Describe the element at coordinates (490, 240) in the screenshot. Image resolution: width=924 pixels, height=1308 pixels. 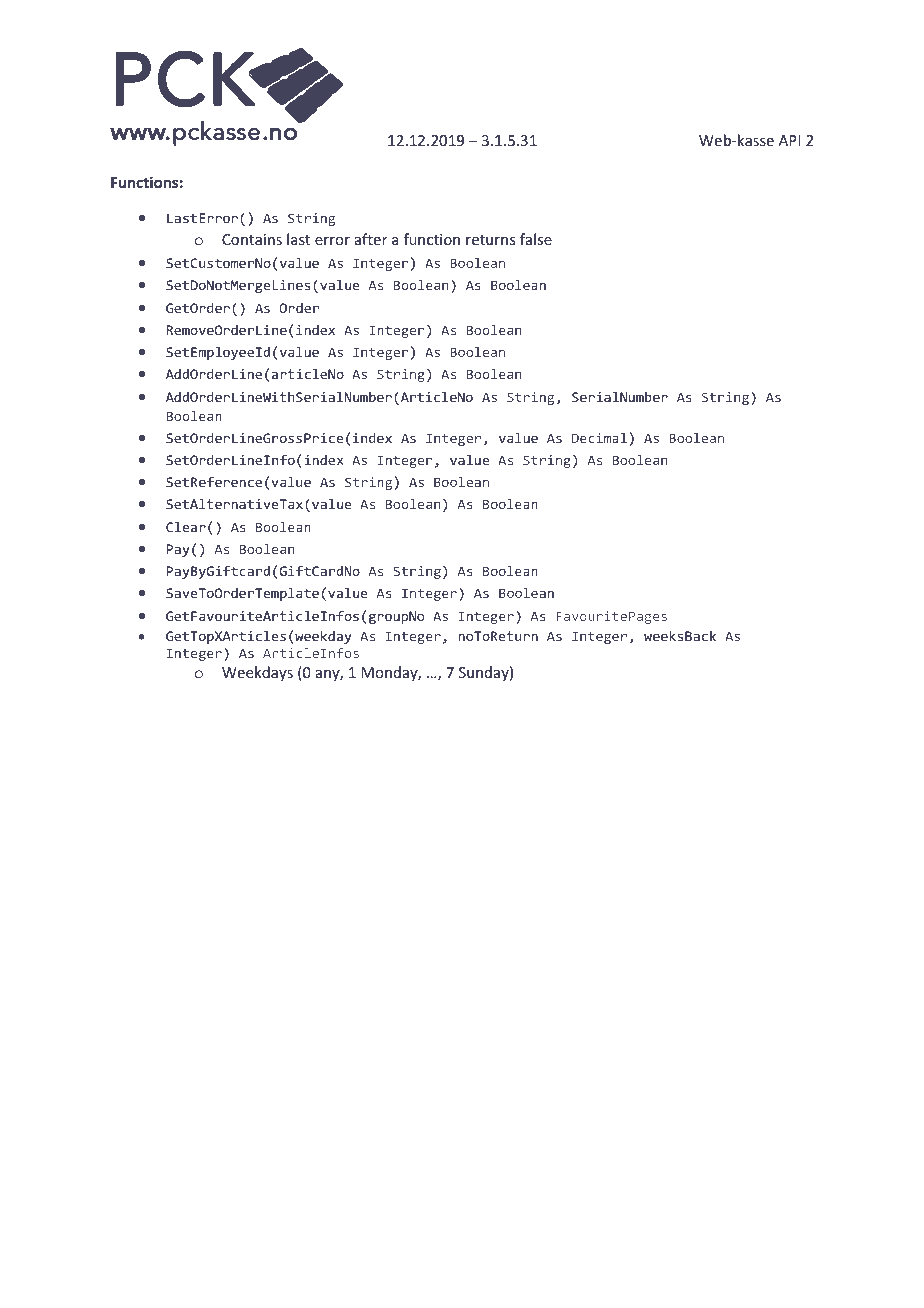
I see `returns` at that location.
